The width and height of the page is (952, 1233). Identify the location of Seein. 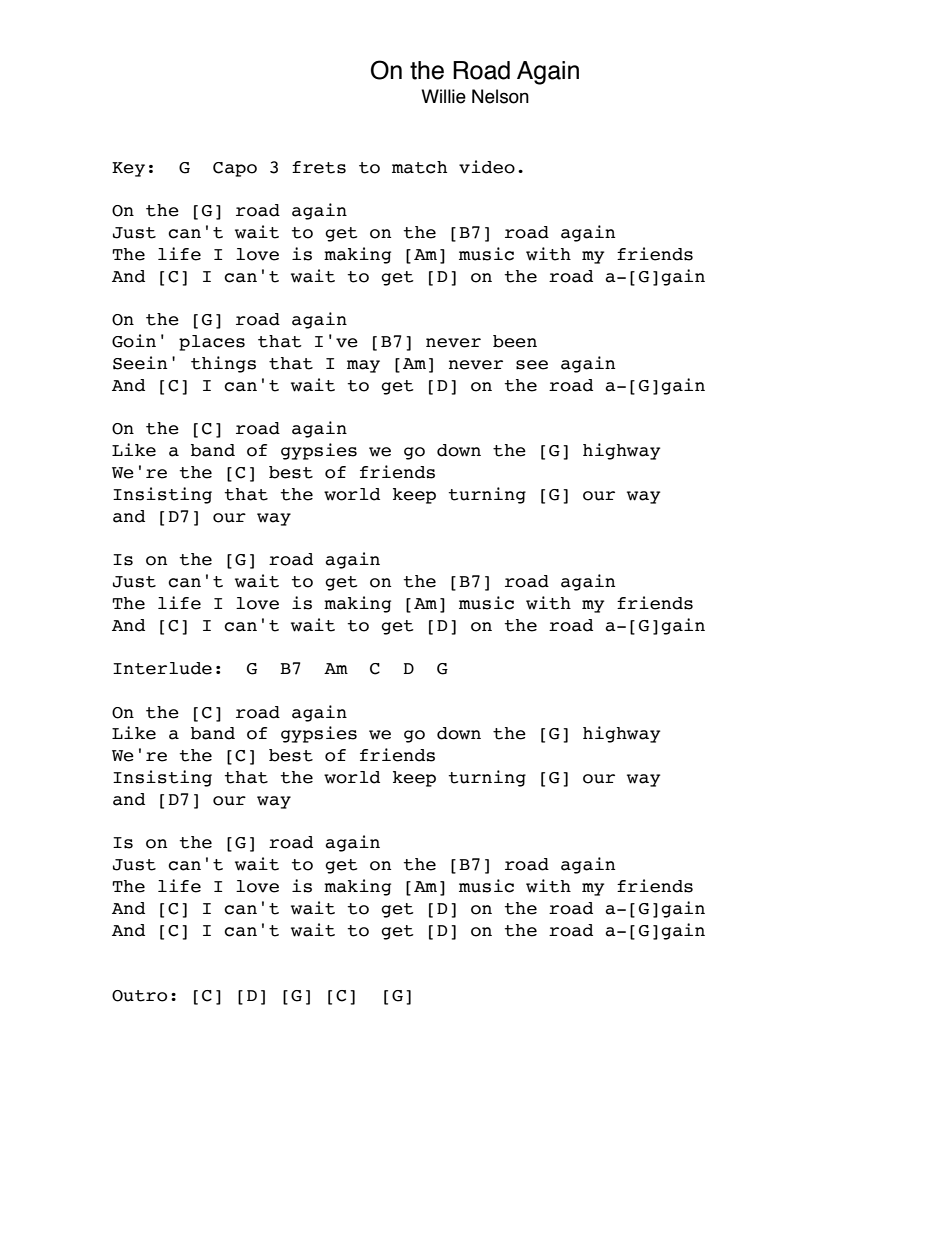
(140, 363).
